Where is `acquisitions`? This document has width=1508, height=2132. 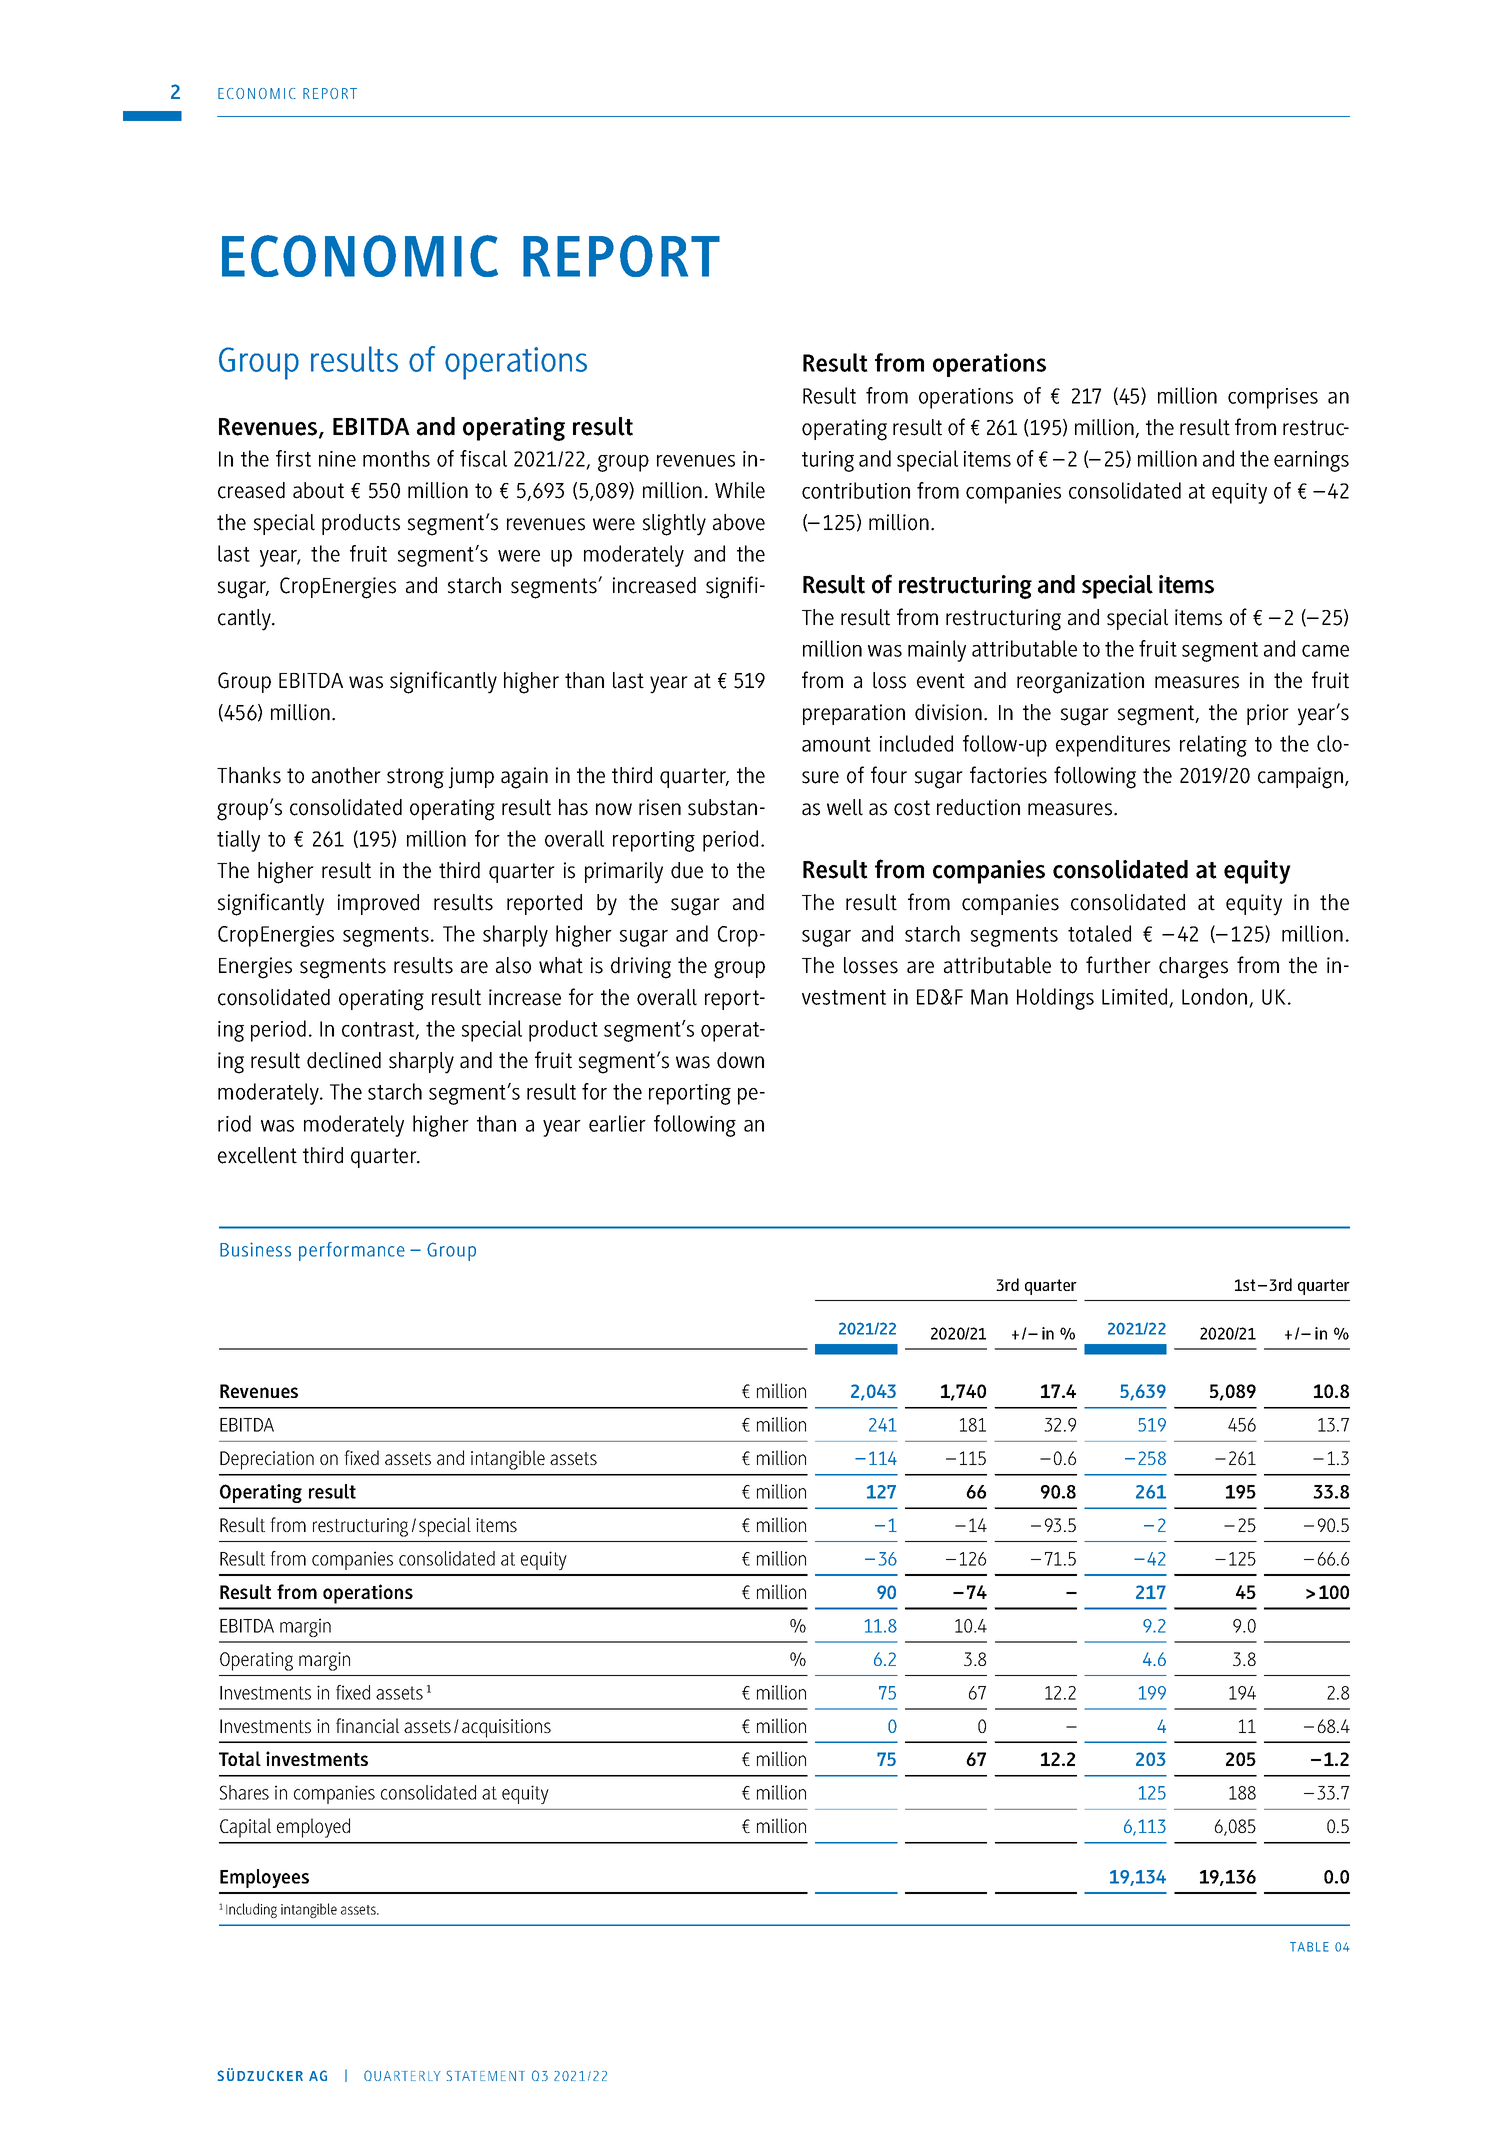
acquisitions is located at coordinates (506, 1728).
